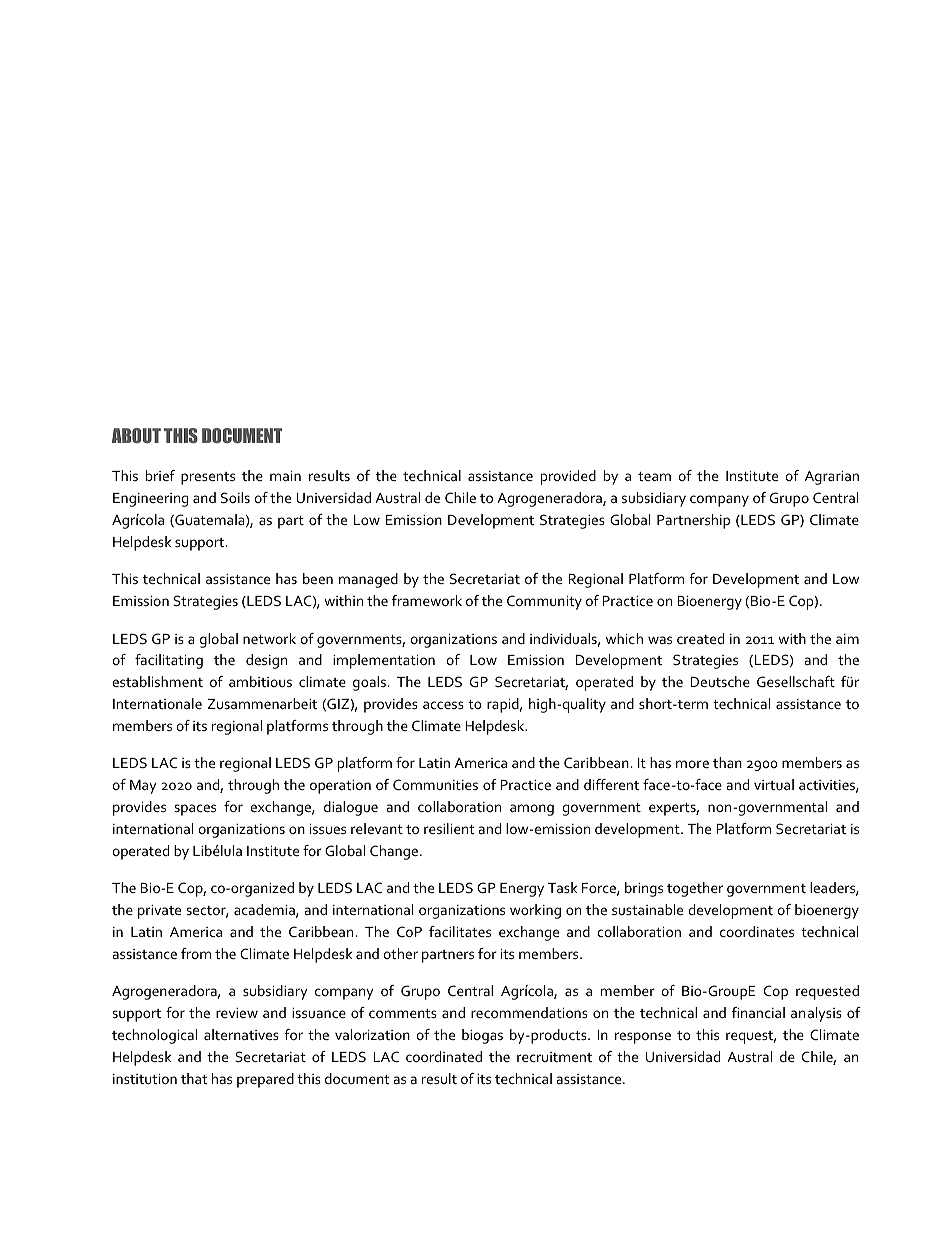  I want to click on private, so click(159, 912).
